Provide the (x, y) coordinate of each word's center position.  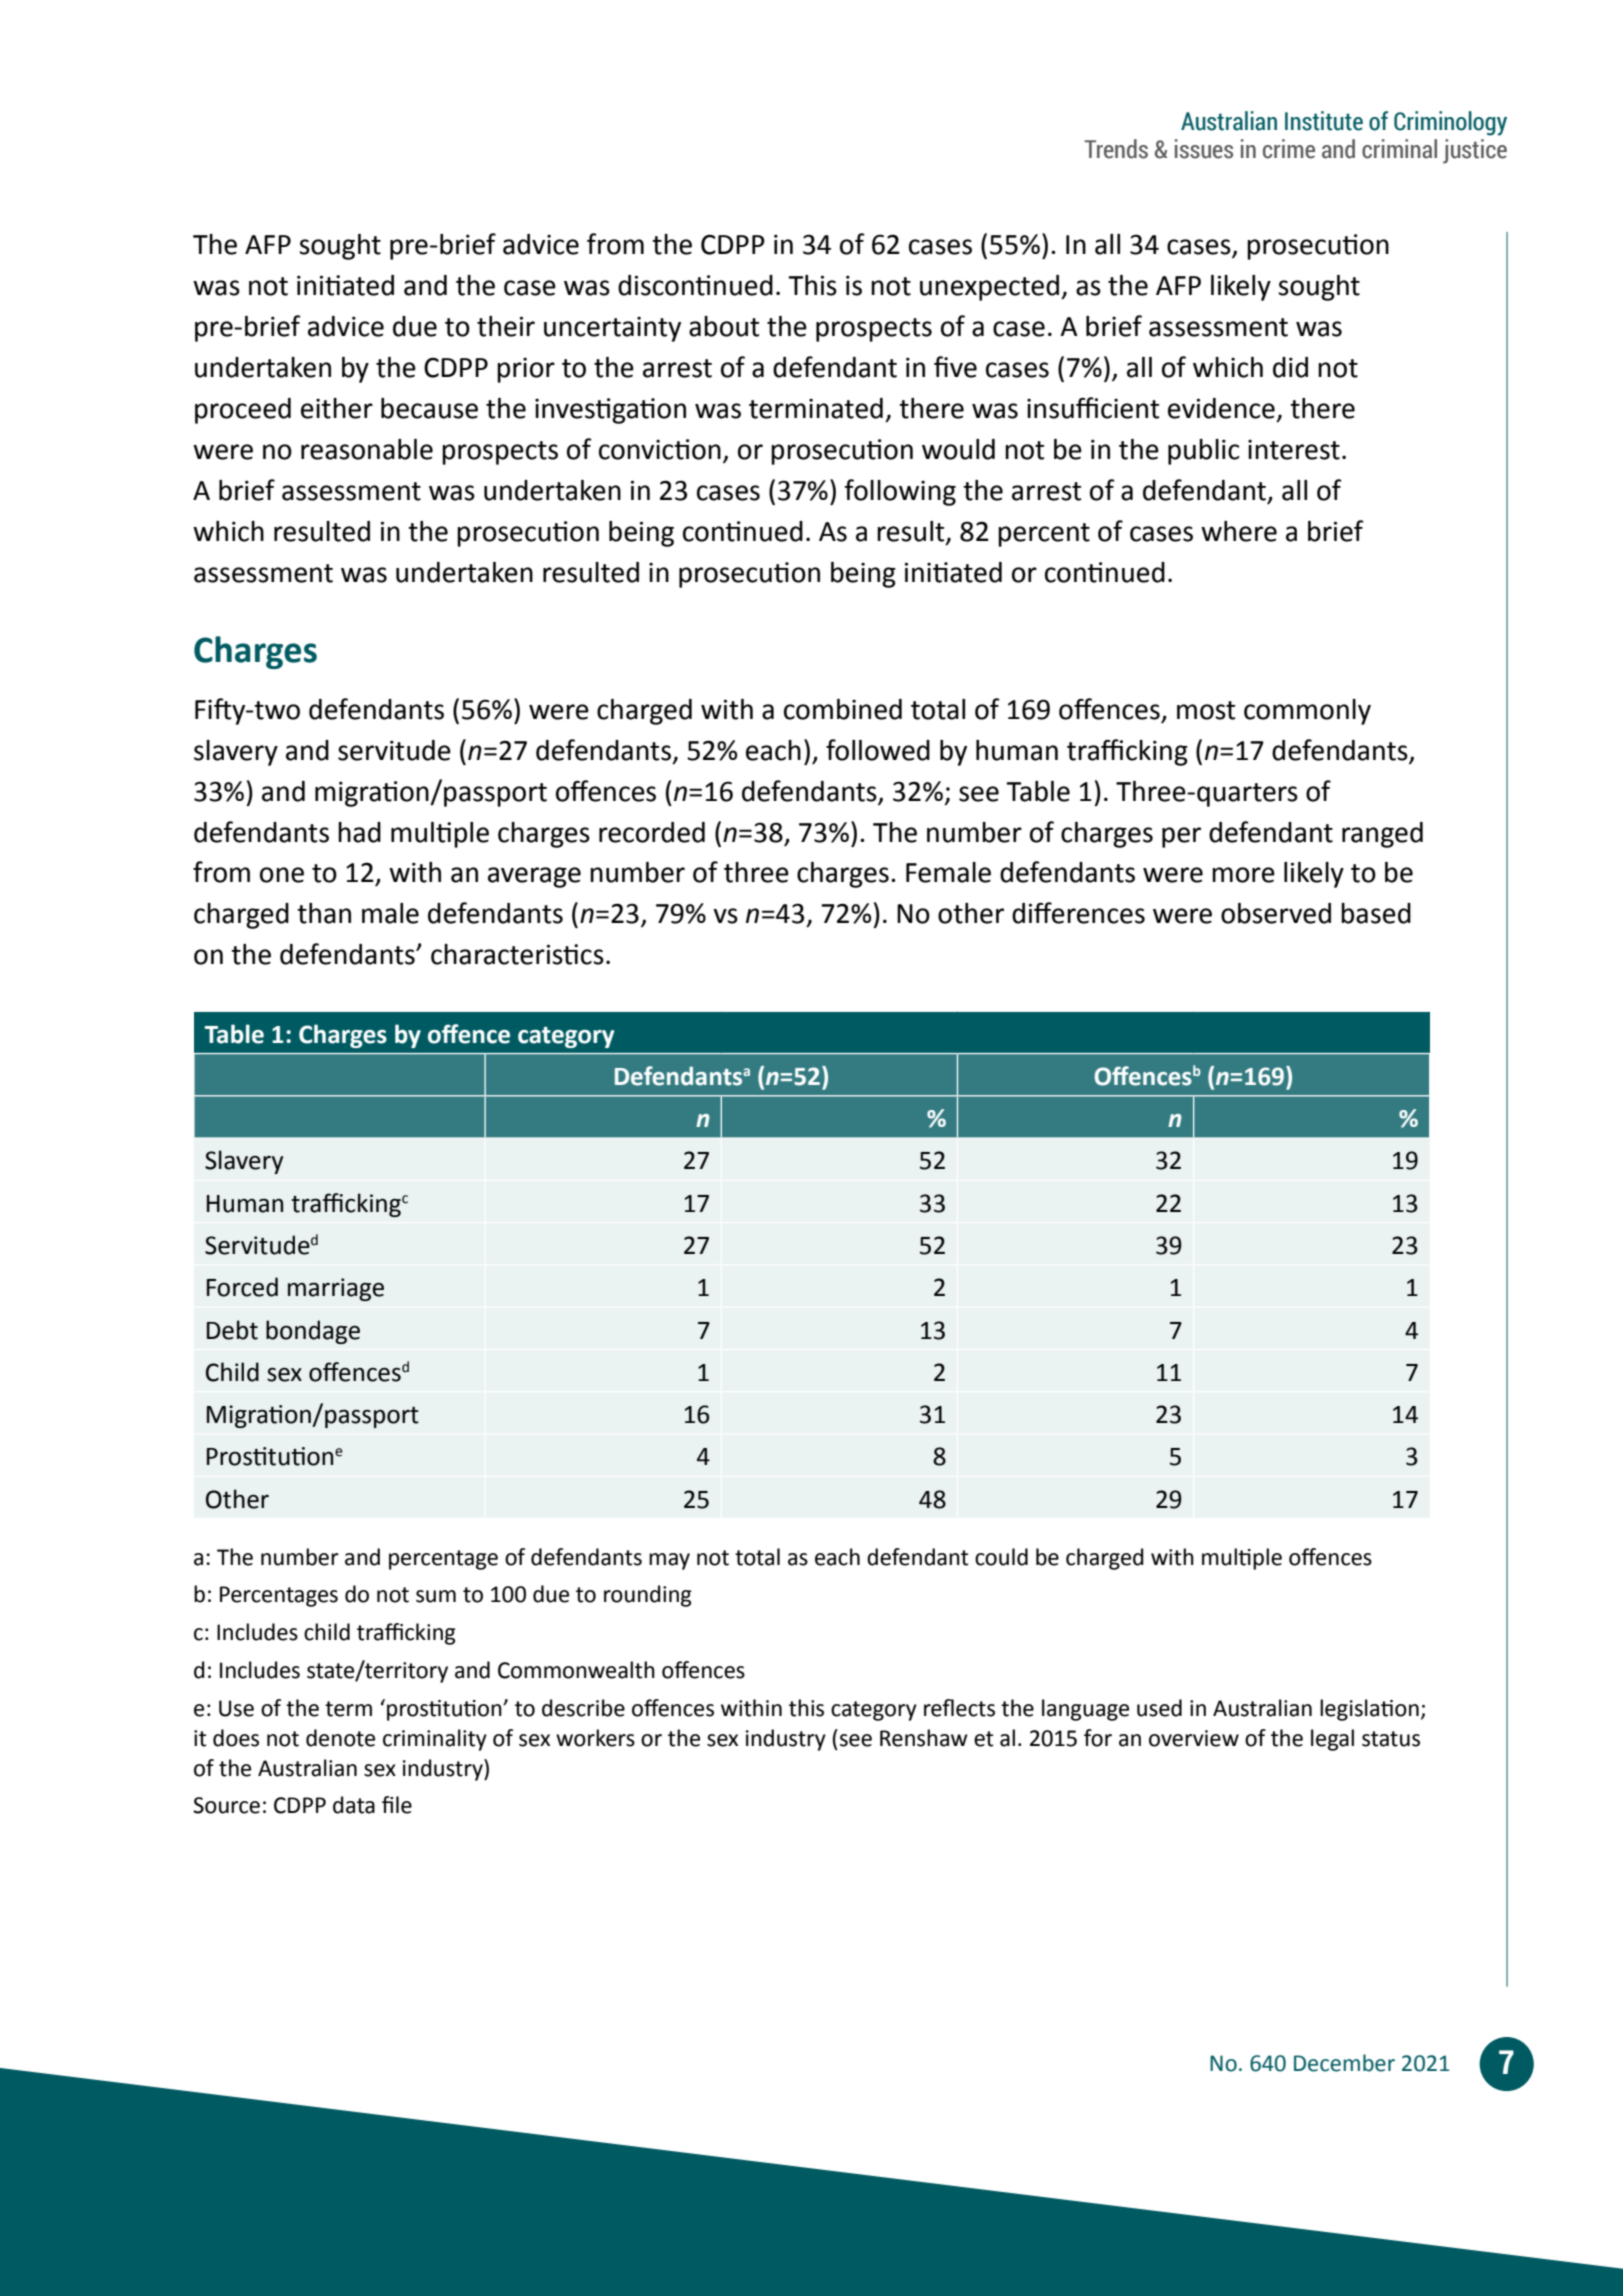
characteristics (517, 954)
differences (1078, 913)
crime (1289, 149)
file (397, 1805)
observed (1276, 913)
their (506, 326)
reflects (959, 1708)
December (1344, 2063)
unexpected (989, 288)
